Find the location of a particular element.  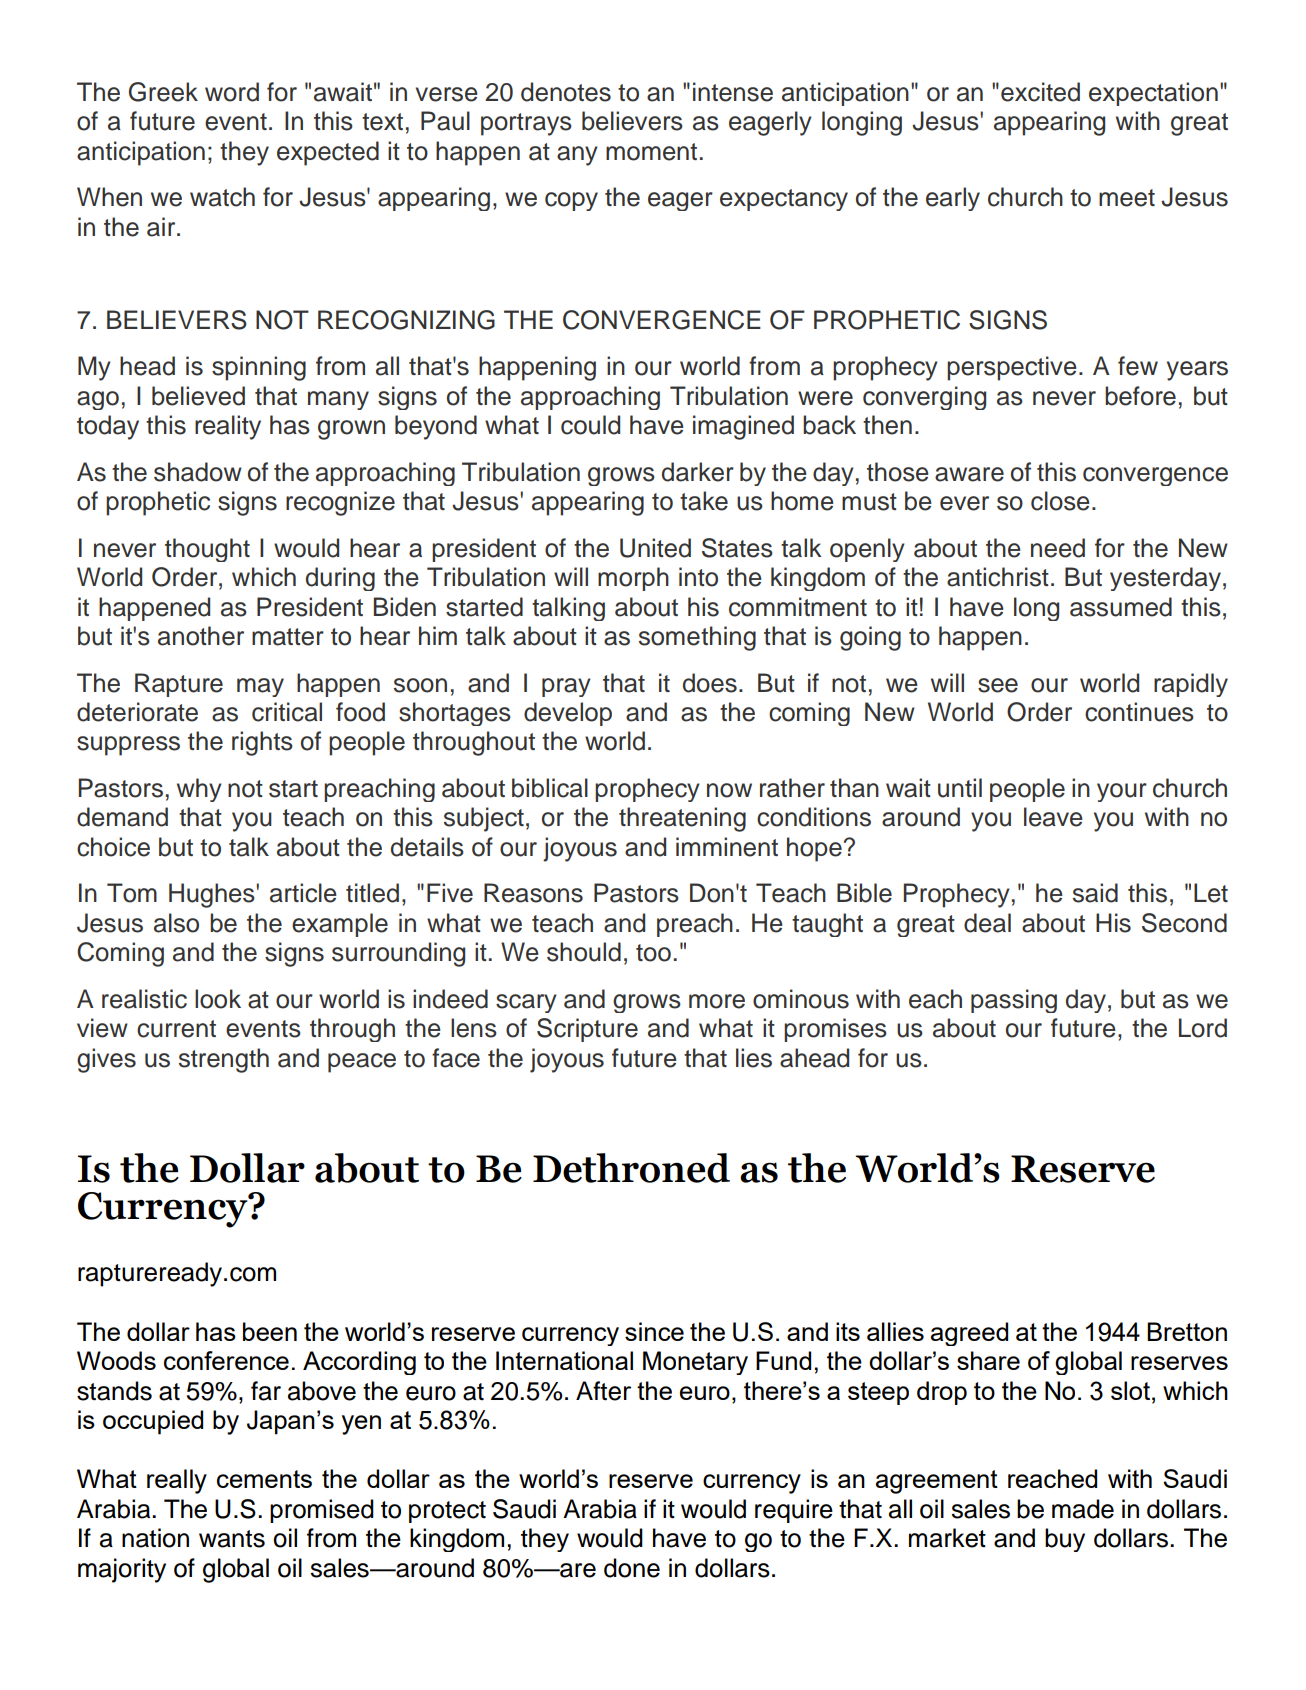

wants is located at coordinates (232, 1539).
